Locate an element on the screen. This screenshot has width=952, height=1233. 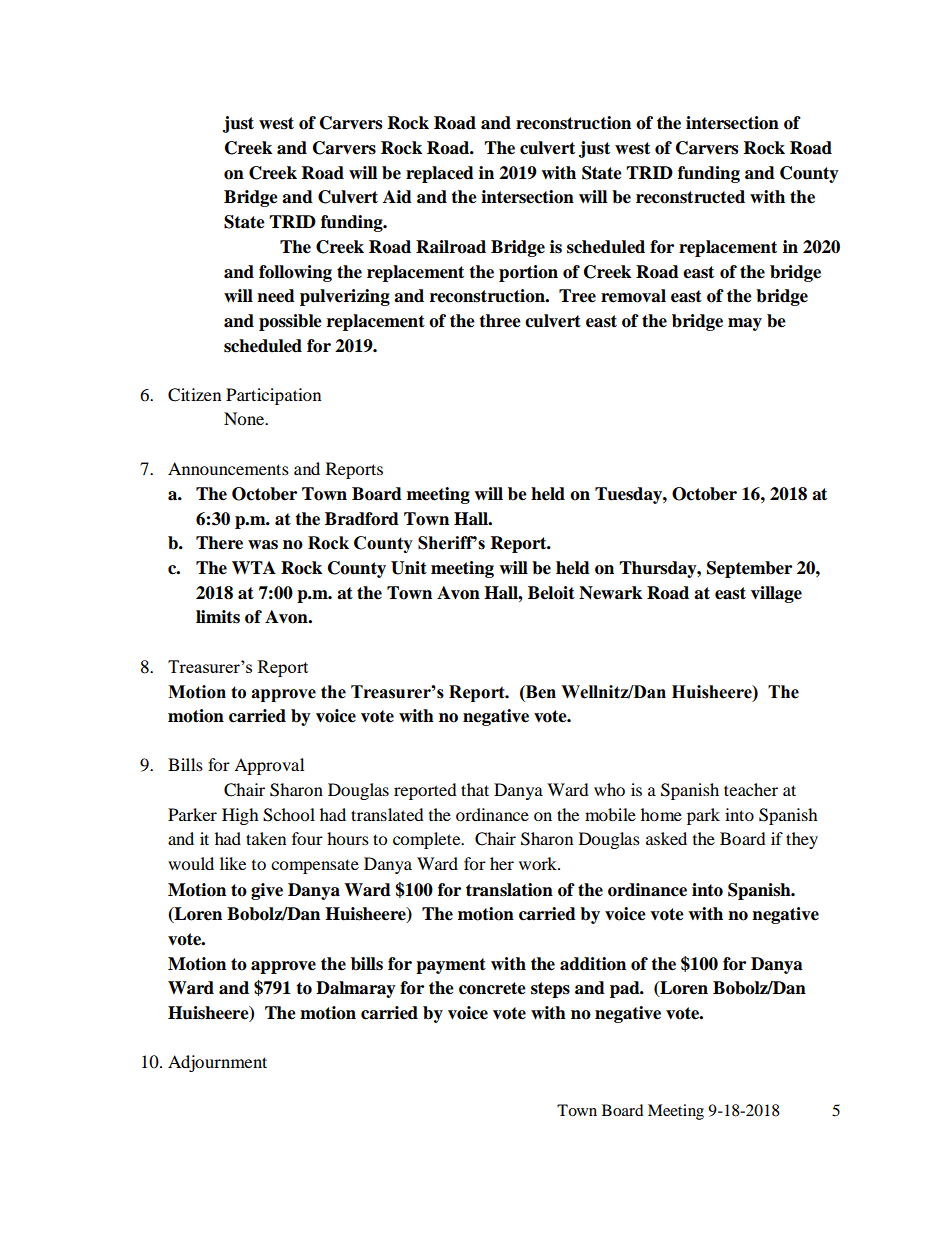
September is located at coordinates (749, 569).
